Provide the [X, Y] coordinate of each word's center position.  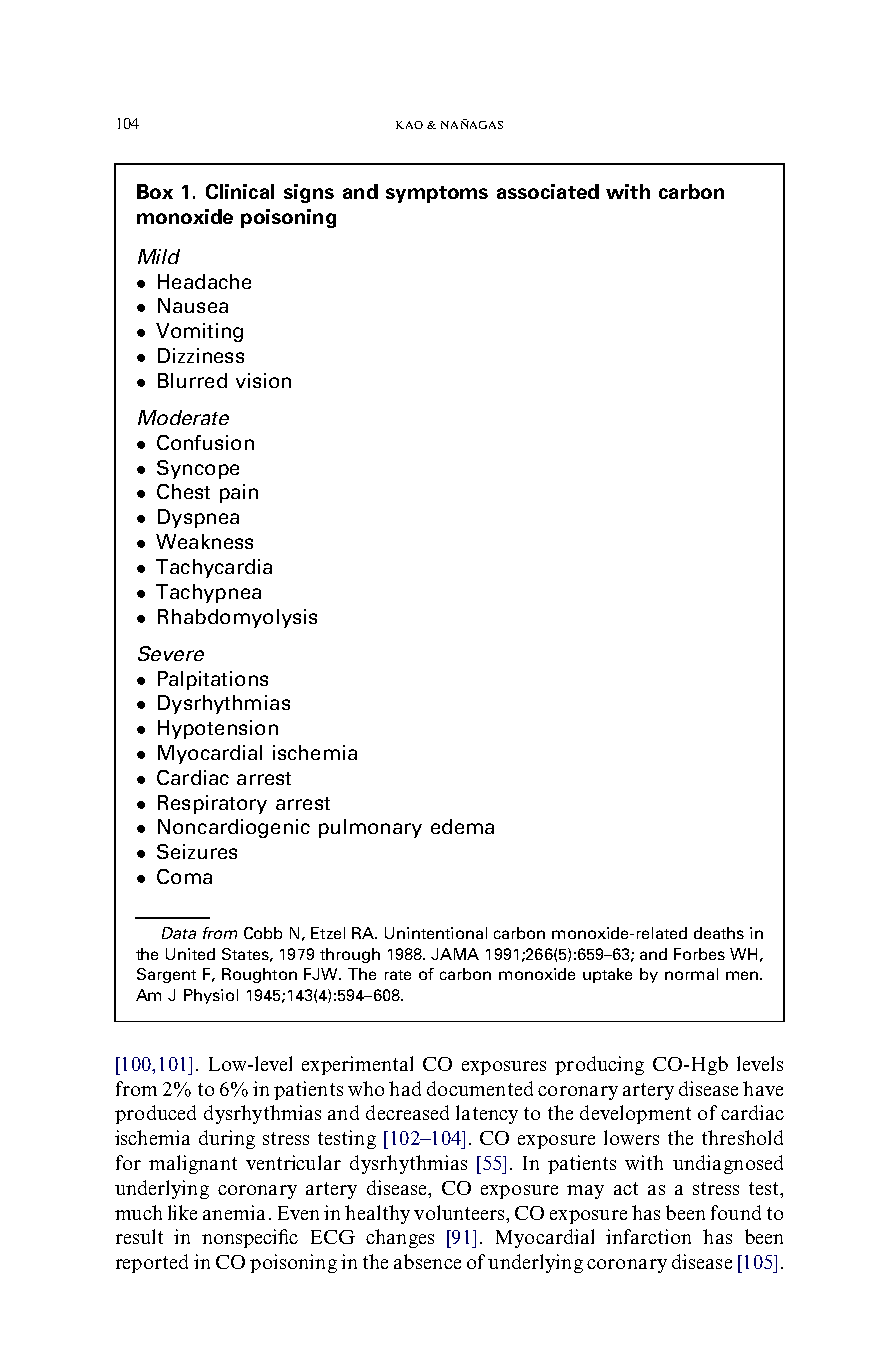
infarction [648, 1236]
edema [462, 826]
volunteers [460, 1212]
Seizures [197, 851]
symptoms [437, 194]
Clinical [240, 191]
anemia [234, 1212]
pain [239, 493]
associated [548, 191]
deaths [719, 933]
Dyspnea [198, 518]
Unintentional [436, 933]
